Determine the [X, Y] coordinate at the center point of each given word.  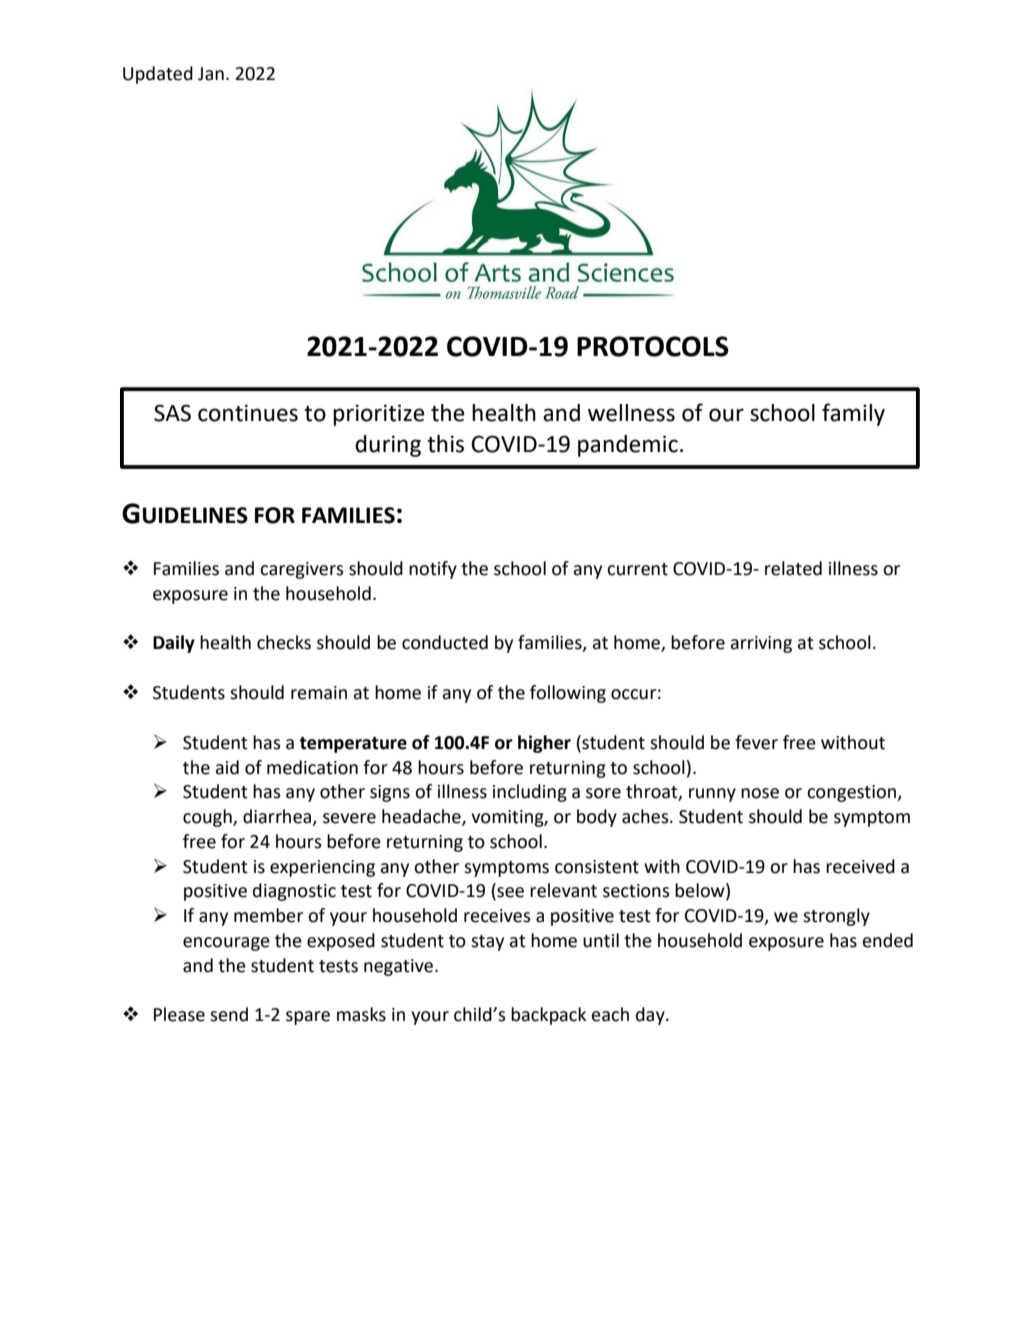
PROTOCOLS [653, 346]
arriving [761, 644]
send [229, 1014]
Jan [211, 74]
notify [433, 570]
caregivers [302, 570]
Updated [158, 75]
